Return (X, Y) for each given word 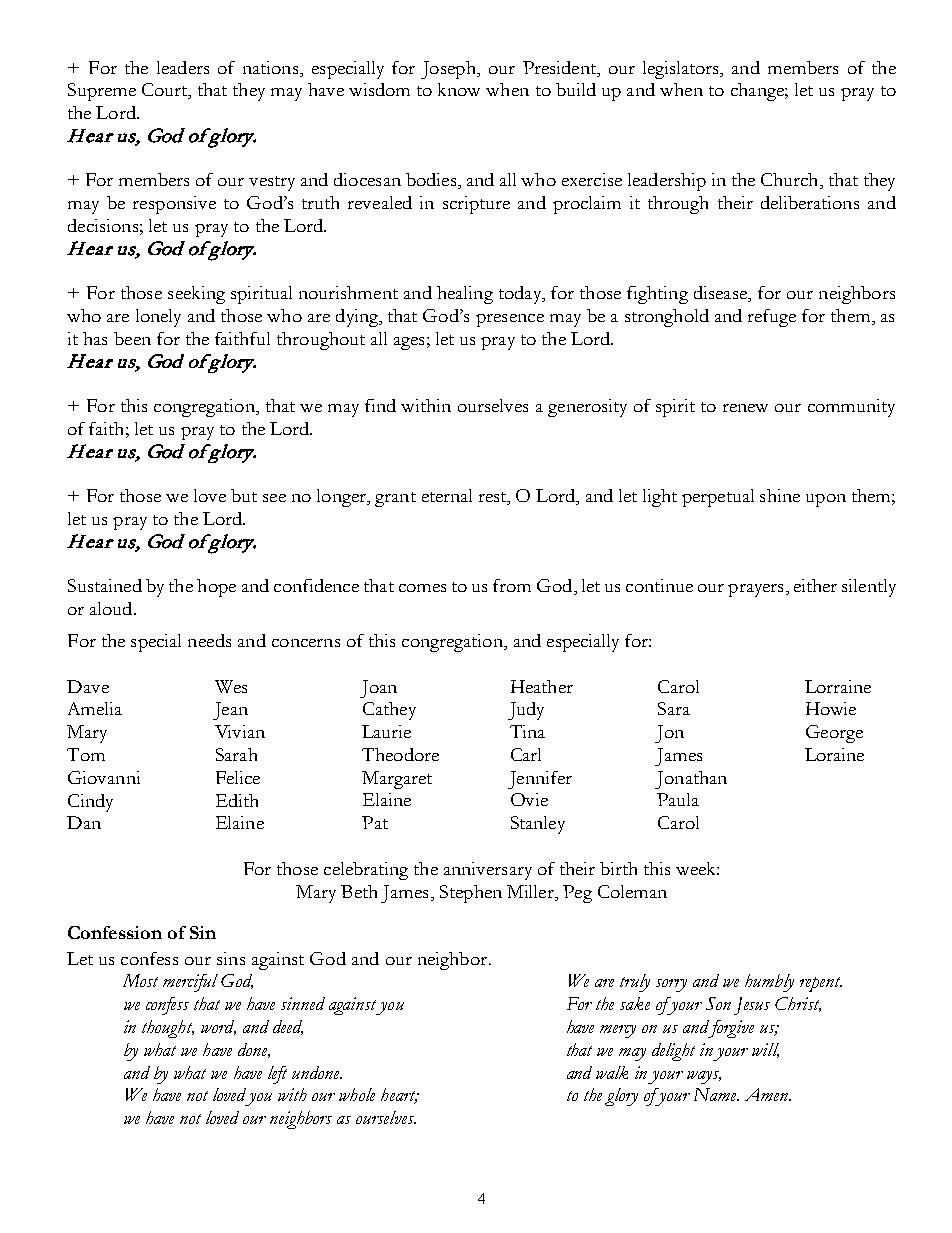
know (459, 89)
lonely (158, 318)
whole (357, 1094)
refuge (772, 318)
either (815, 585)
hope (216, 588)
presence (510, 320)
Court (166, 91)
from (512, 585)
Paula (678, 799)
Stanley (538, 825)
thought (168, 1029)
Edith (237, 800)
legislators (682, 70)
